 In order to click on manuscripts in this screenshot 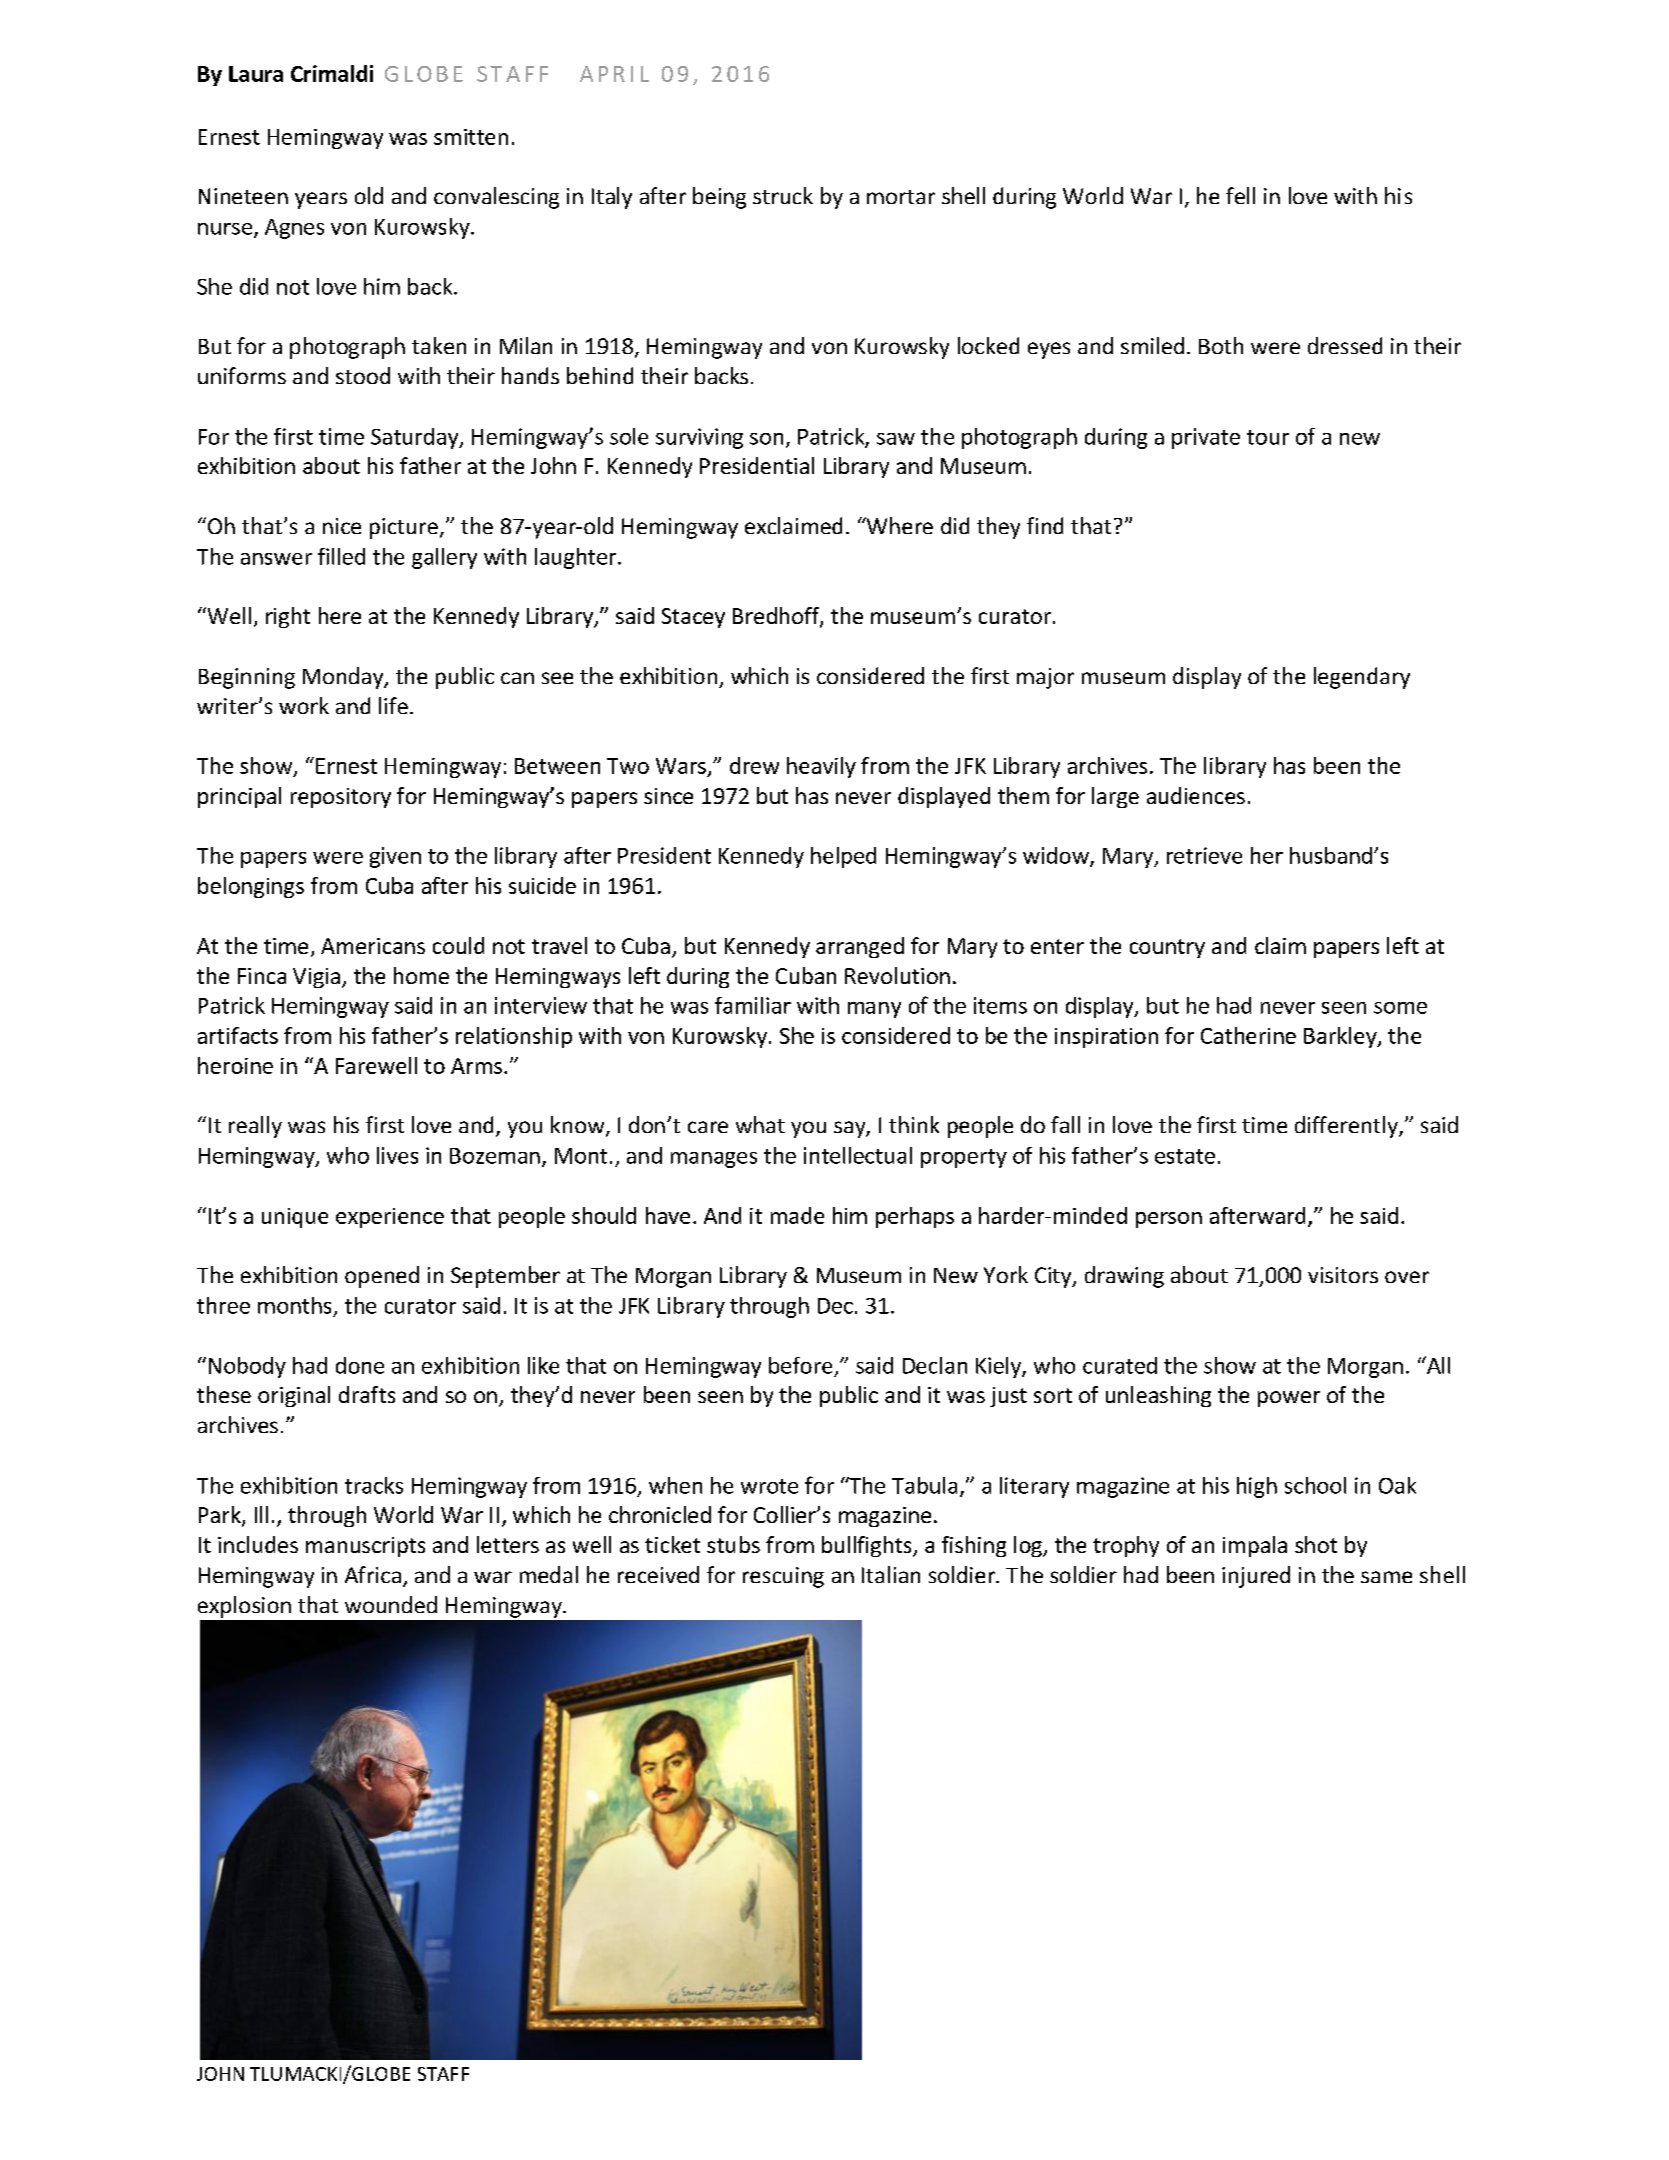, I will do `click(365, 1547)`.
